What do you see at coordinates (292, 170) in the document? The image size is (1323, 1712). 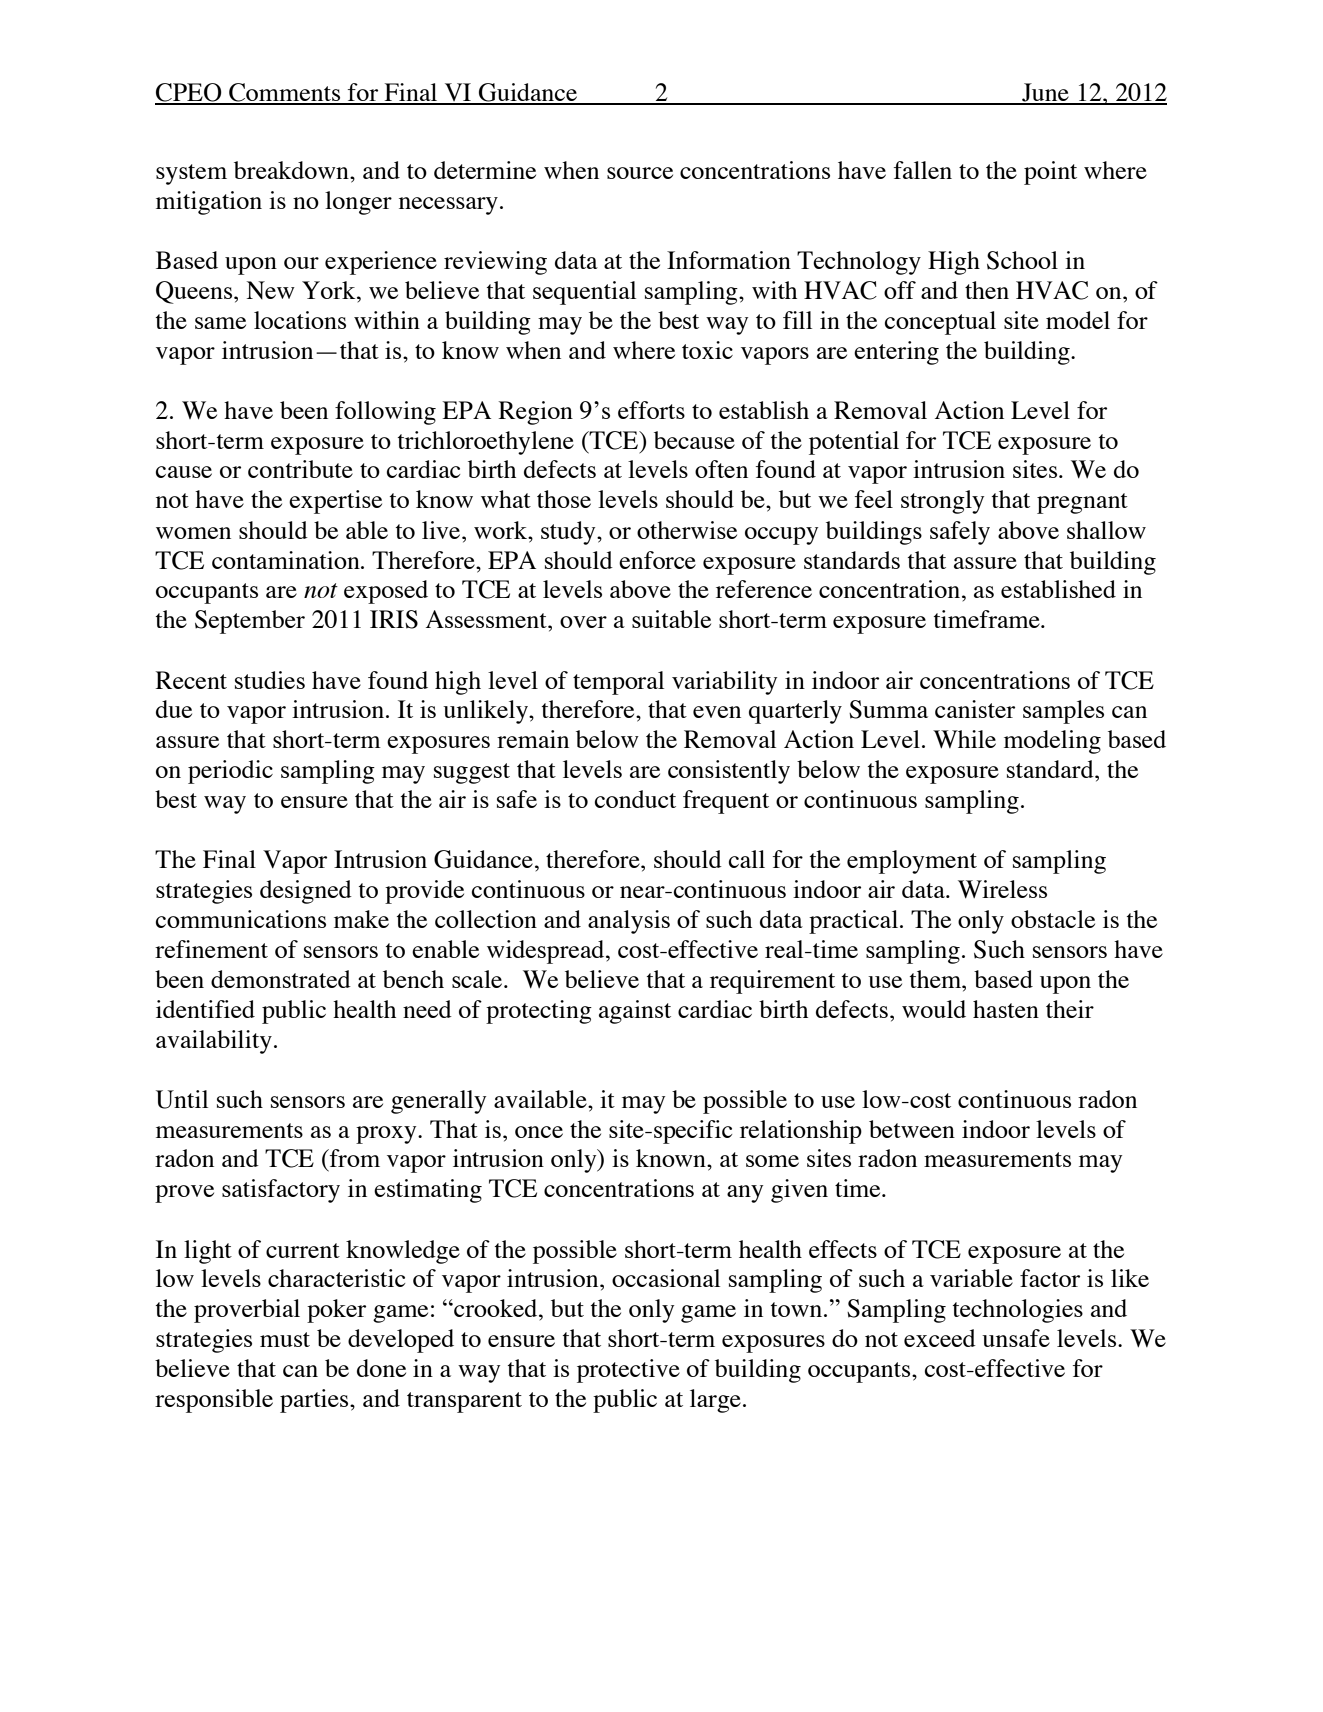 I see `breakdown` at bounding box center [292, 170].
